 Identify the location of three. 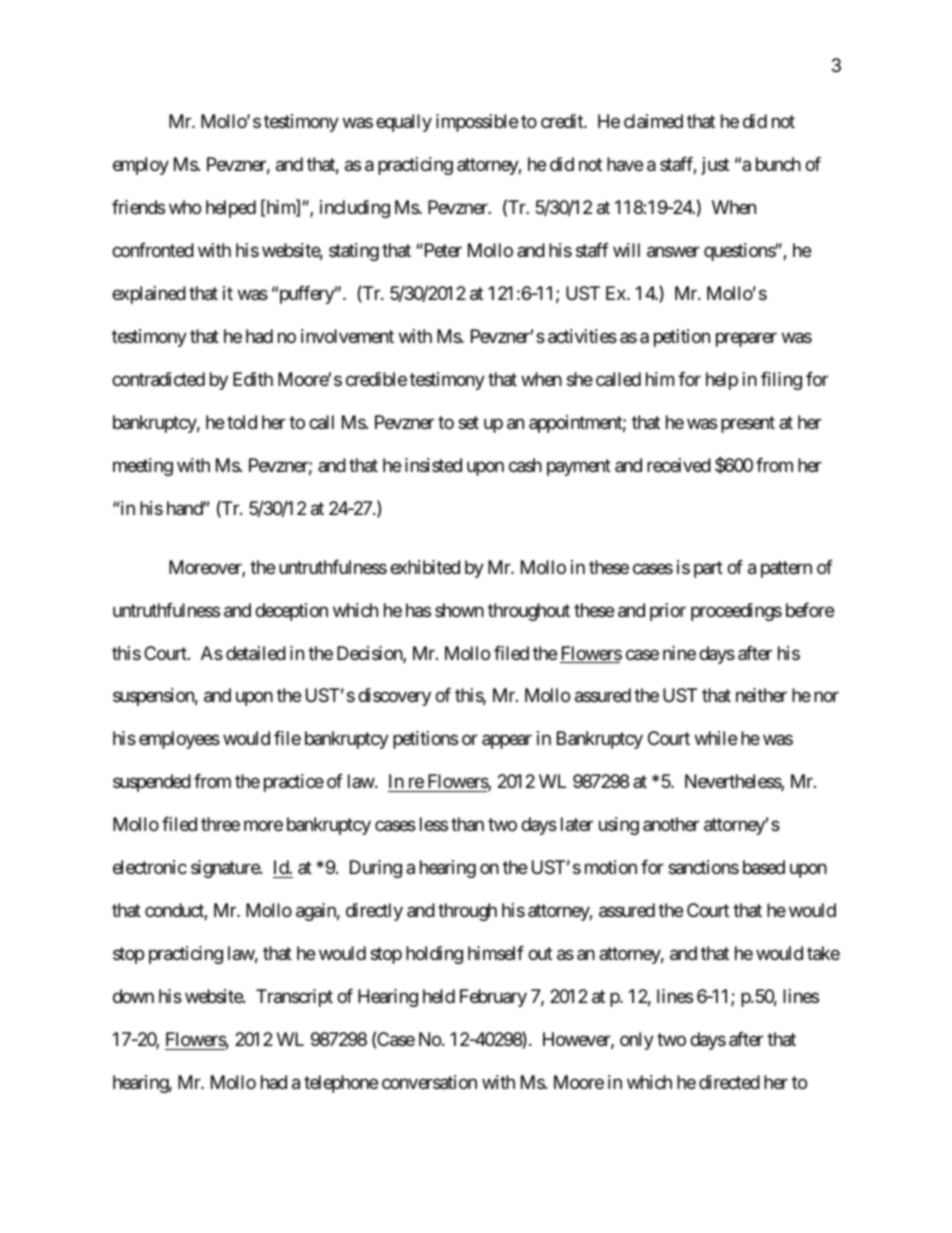
(220, 824).
